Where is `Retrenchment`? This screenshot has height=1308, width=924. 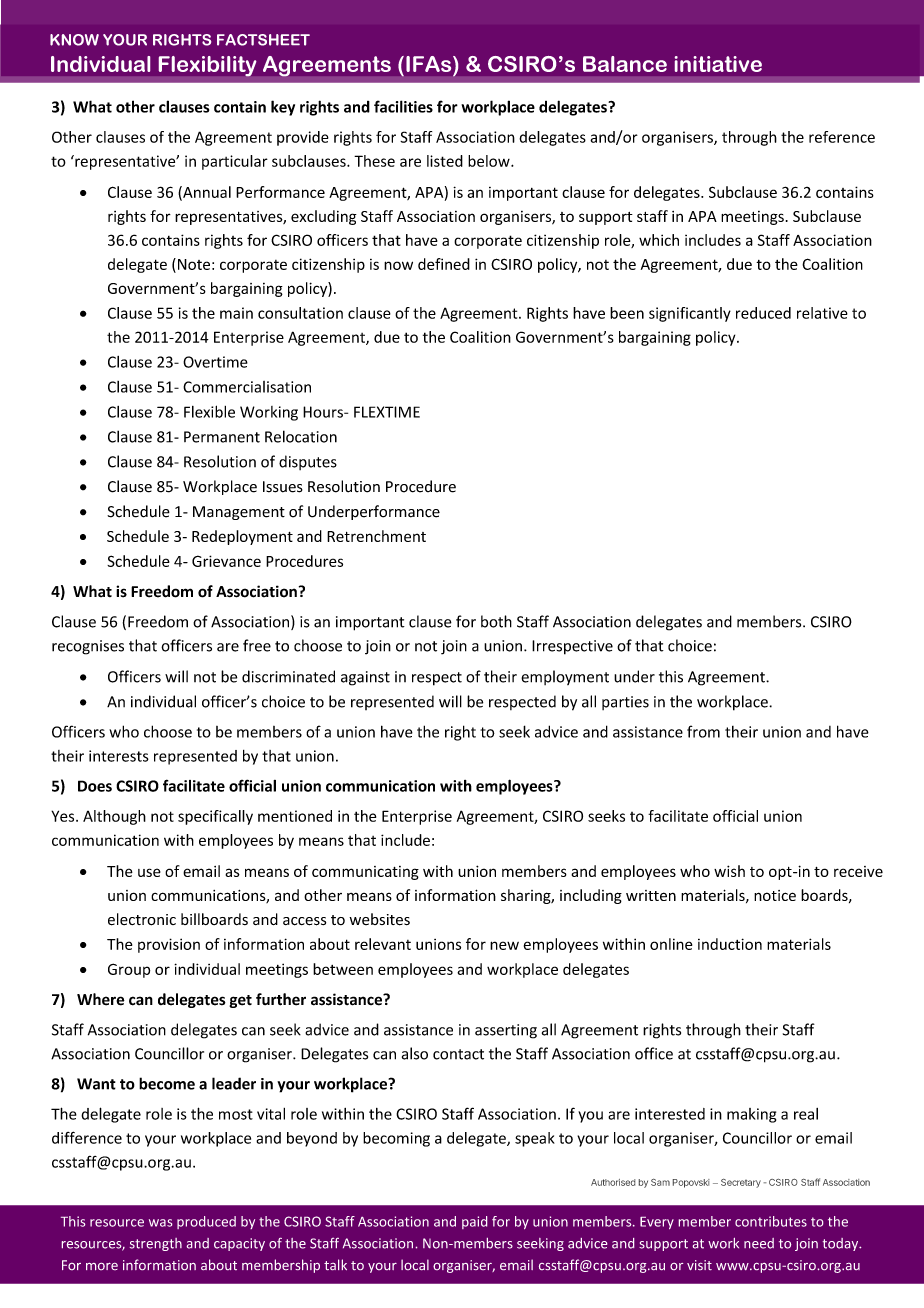 Retrenchment is located at coordinates (376, 536).
